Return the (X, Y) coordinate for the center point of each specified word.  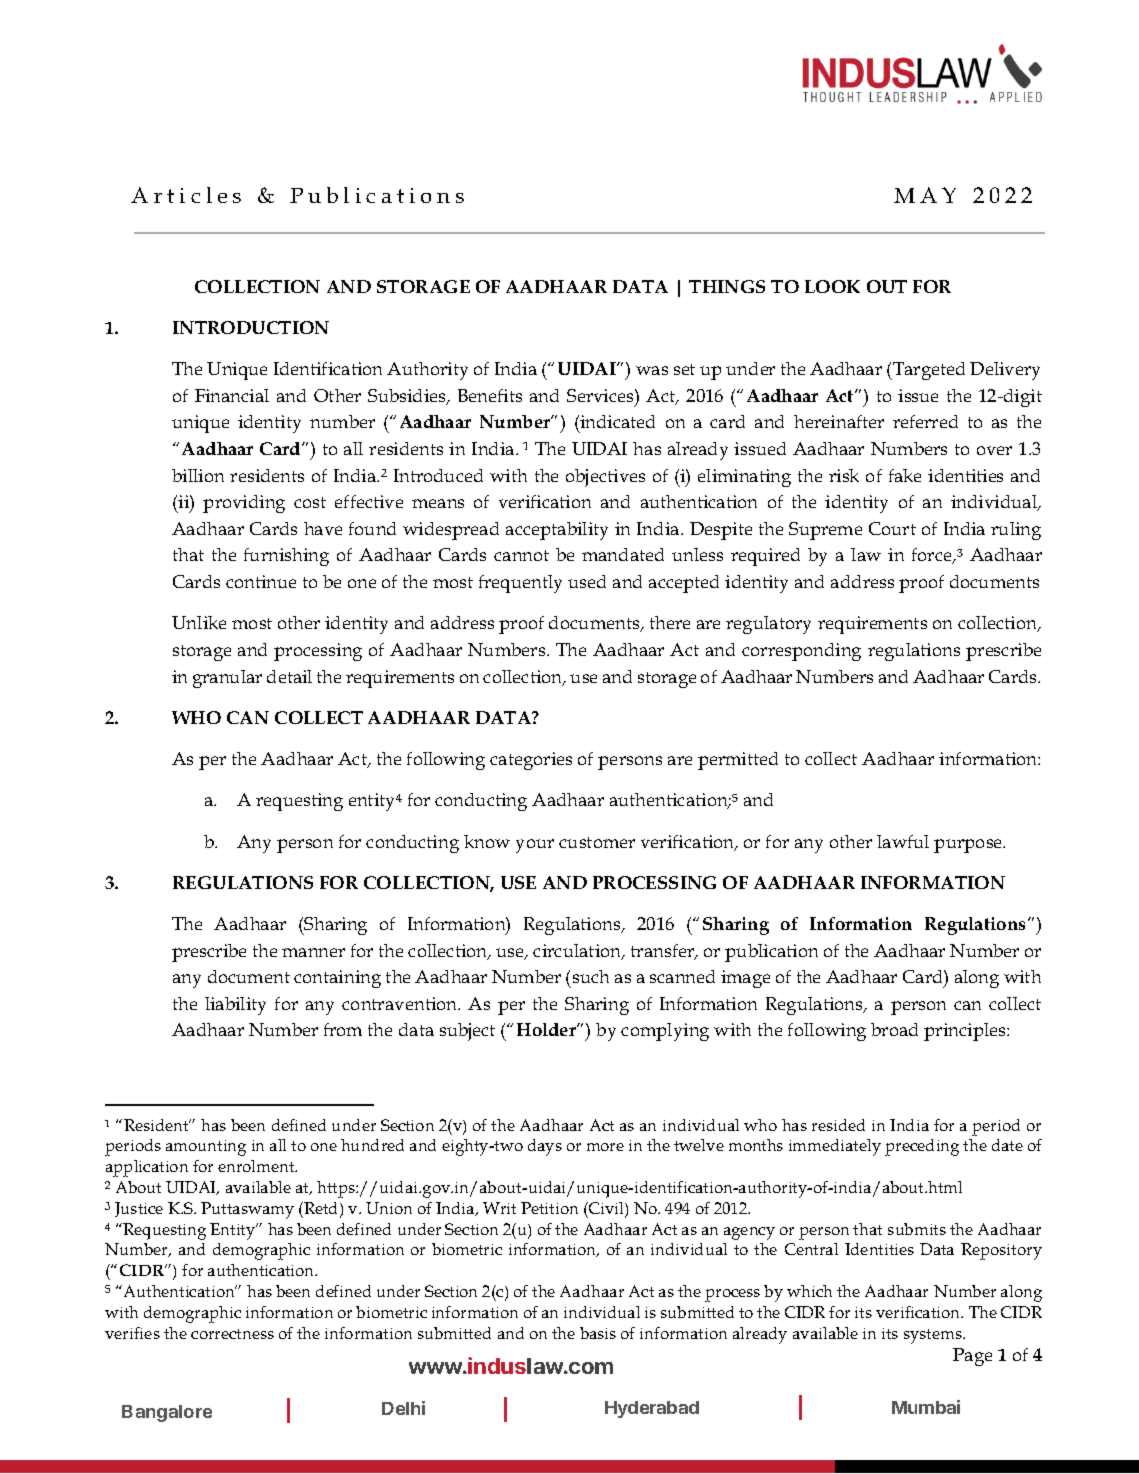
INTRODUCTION (251, 327)
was (652, 370)
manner (313, 952)
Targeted (928, 371)
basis (598, 1333)
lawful (903, 841)
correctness (232, 1334)
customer (597, 842)
